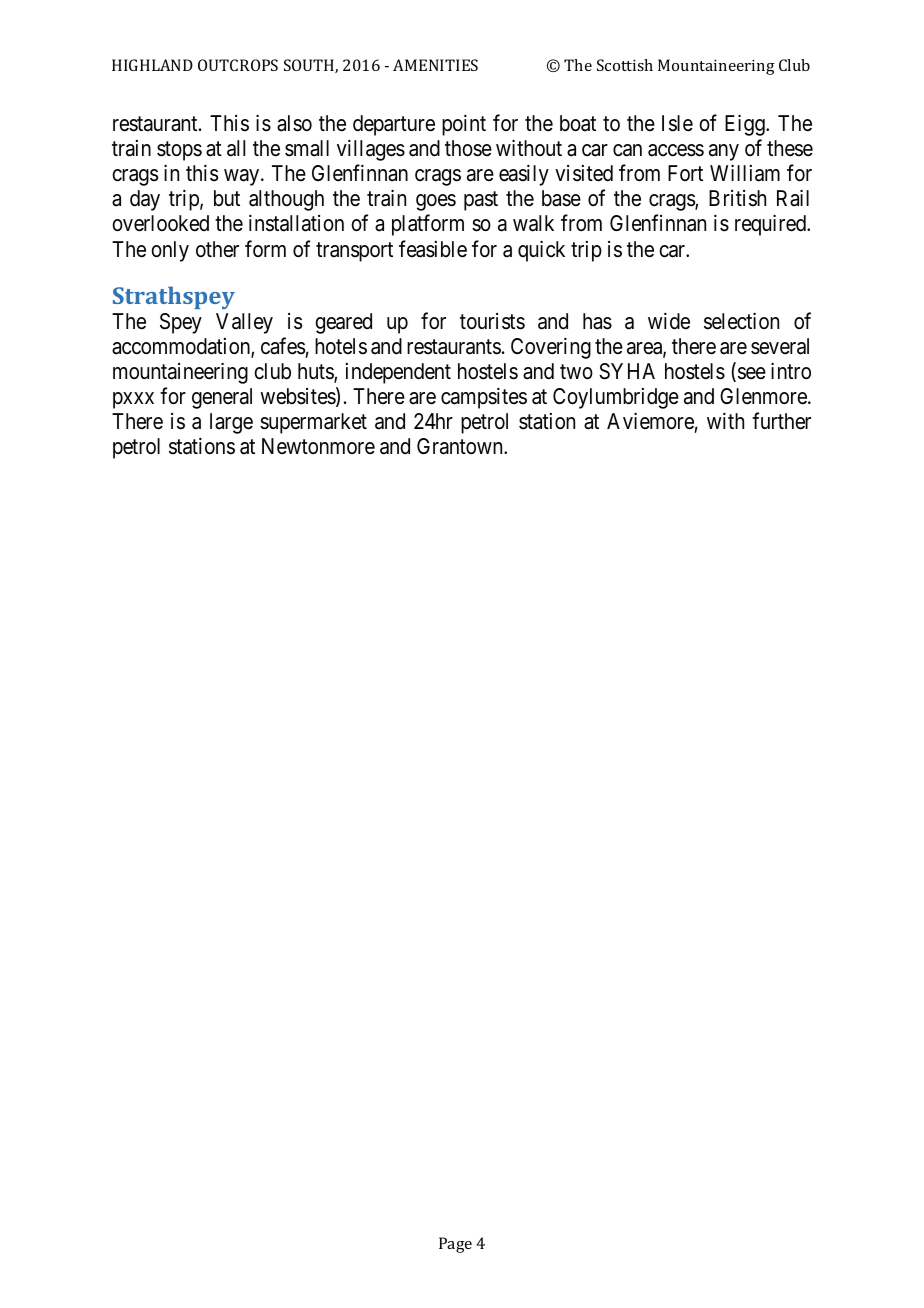  Describe the element at coordinates (455, 1245) in the page. I see `Page` at that location.
